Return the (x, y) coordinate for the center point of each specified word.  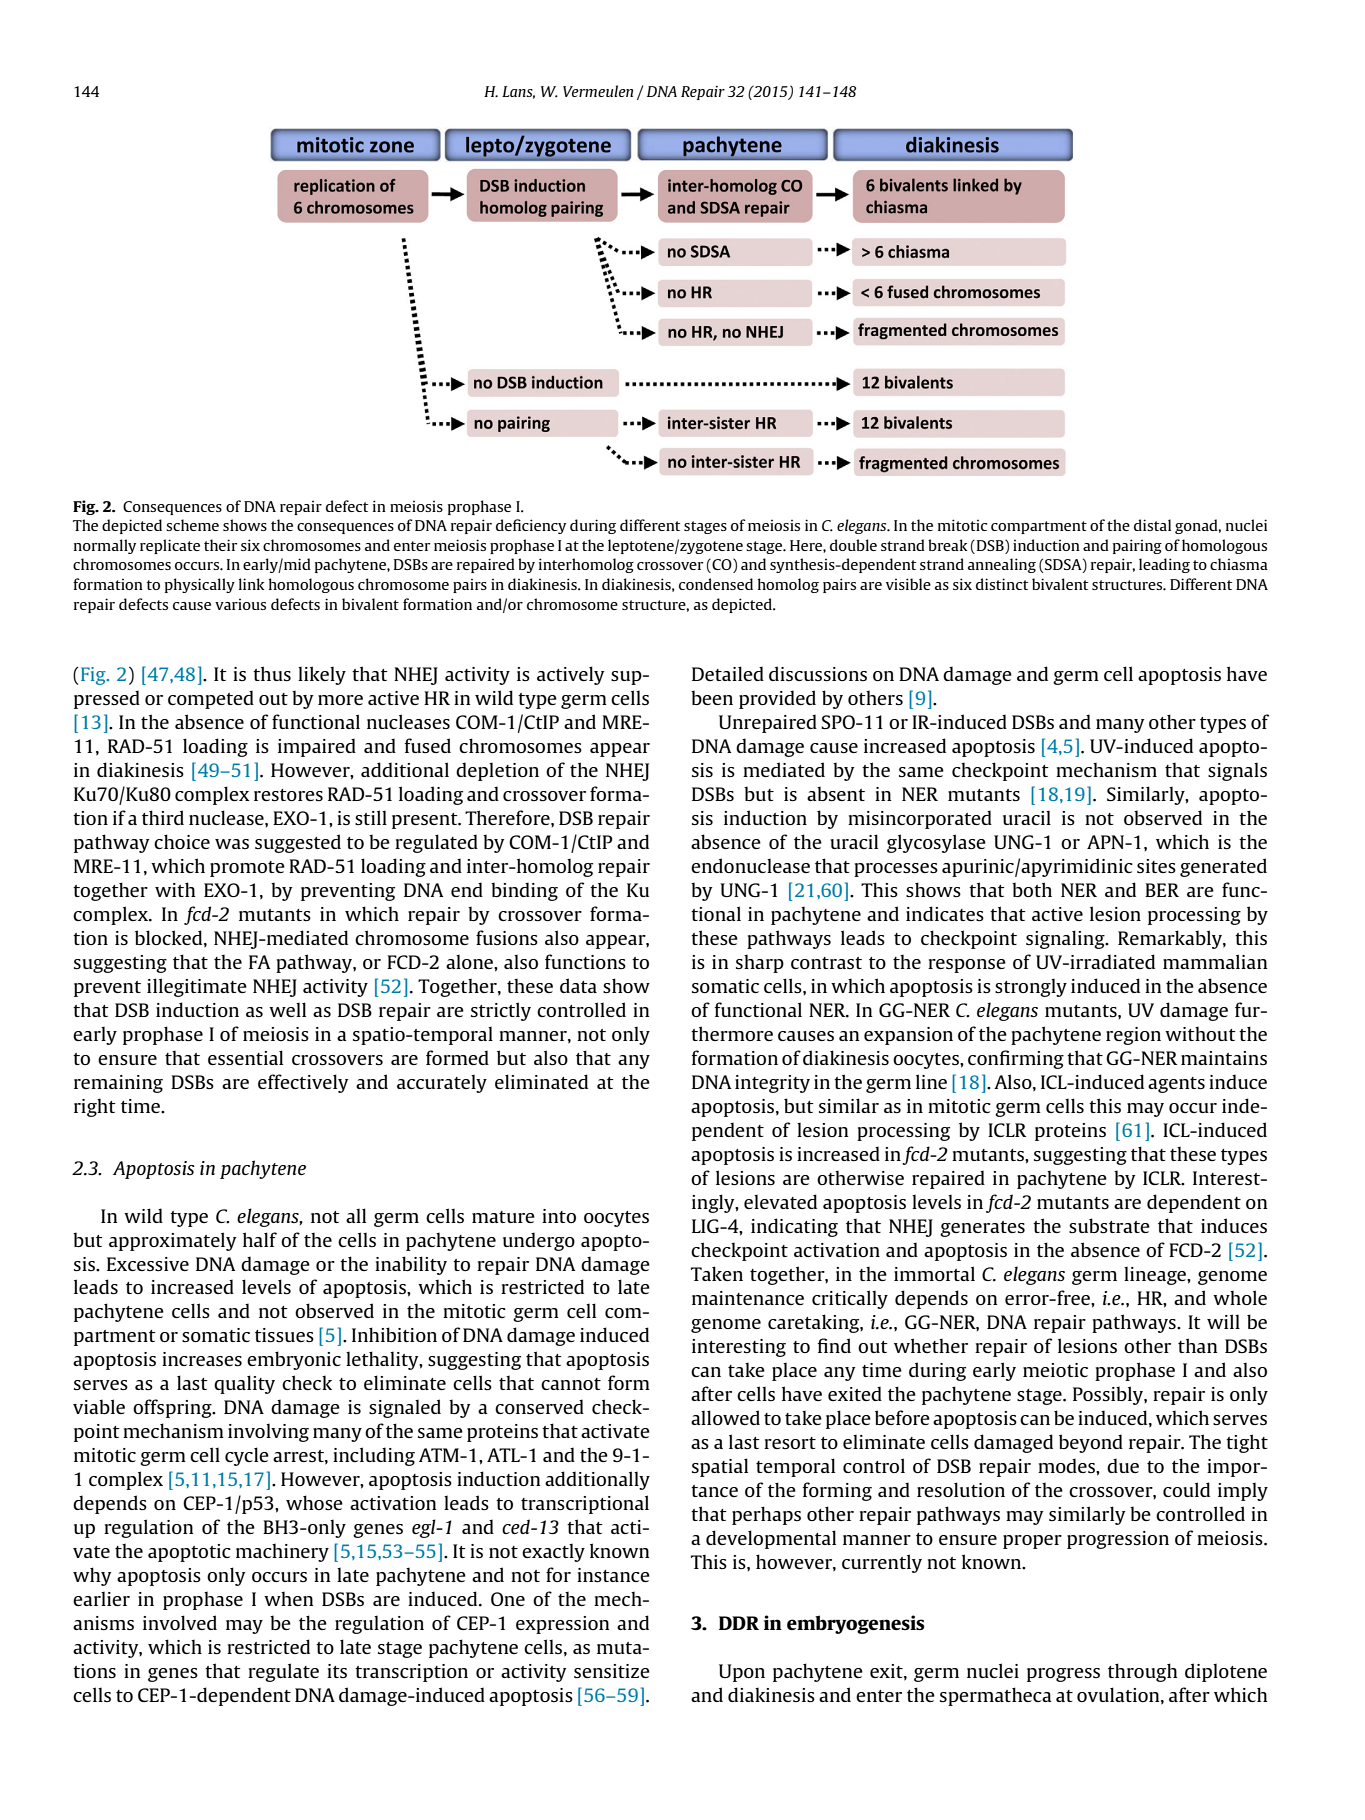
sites (1156, 866)
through (1142, 1672)
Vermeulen (598, 91)
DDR (739, 1623)
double (853, 545)
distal (1152, 525)
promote (247, 869)
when (288, 1599)
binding (524, 891)
